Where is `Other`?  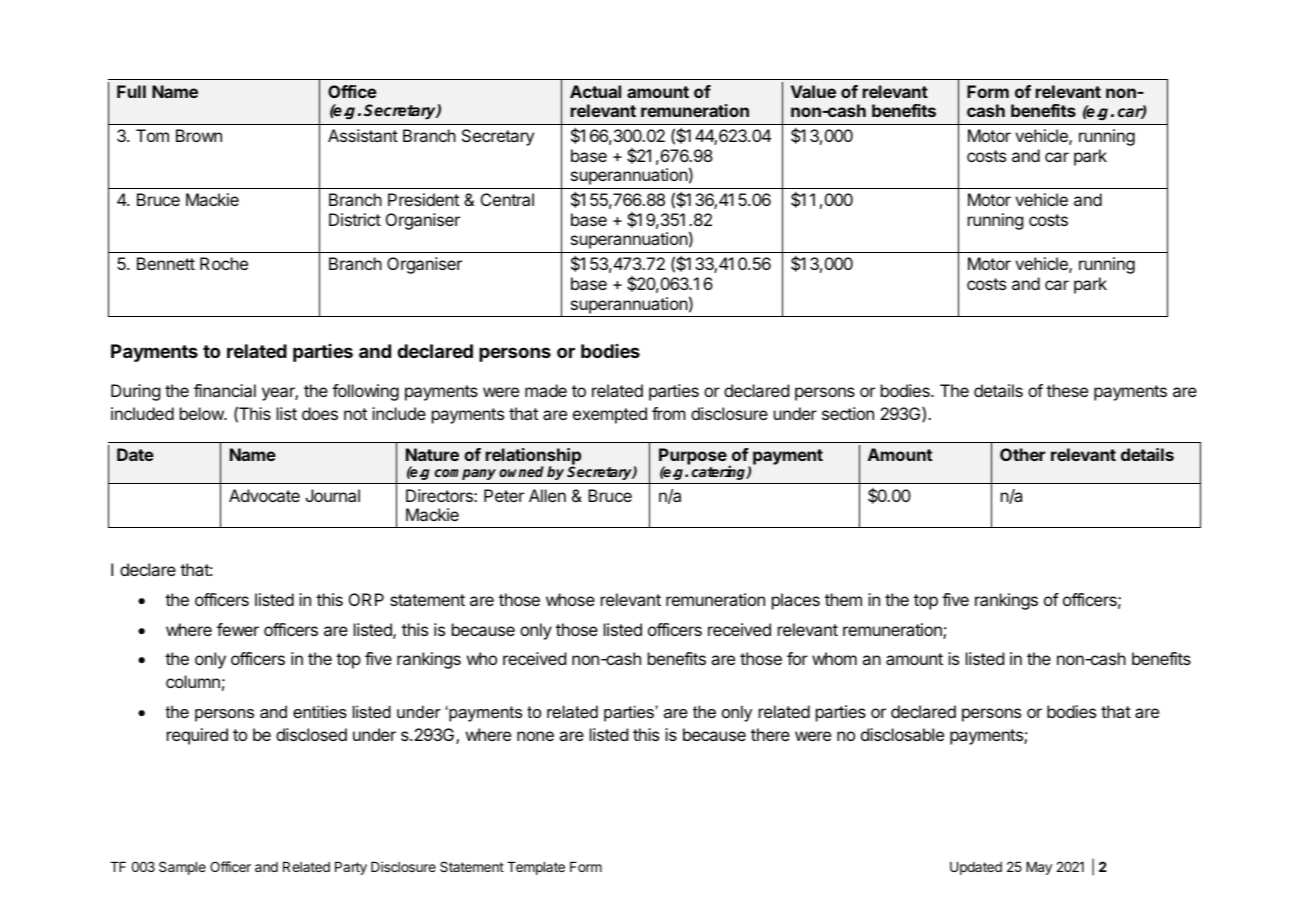 Other is located at coordinates (1022, 454).
